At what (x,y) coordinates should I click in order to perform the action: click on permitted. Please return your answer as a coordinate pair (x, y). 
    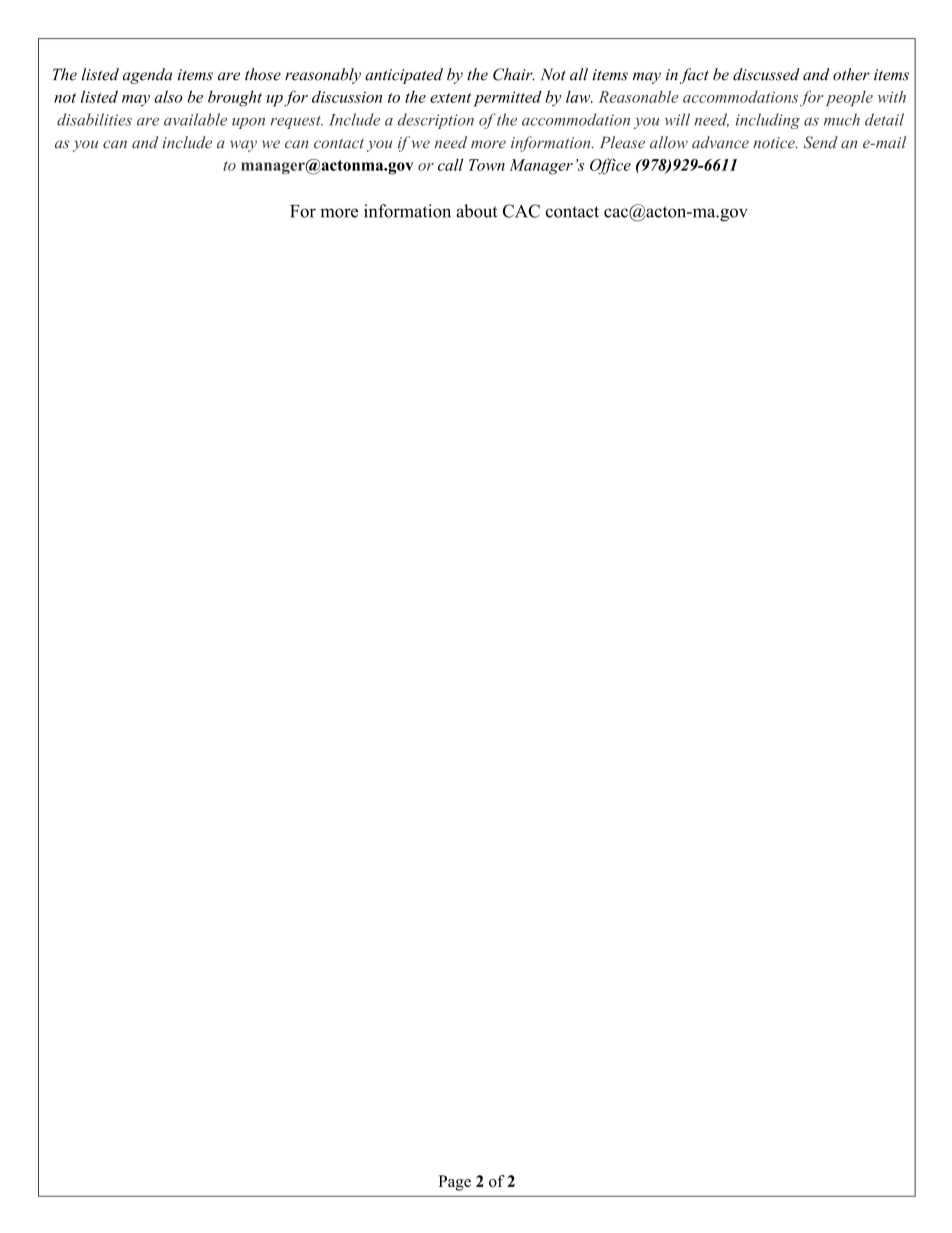
    Looking at the image, I should click on (508, 98).
